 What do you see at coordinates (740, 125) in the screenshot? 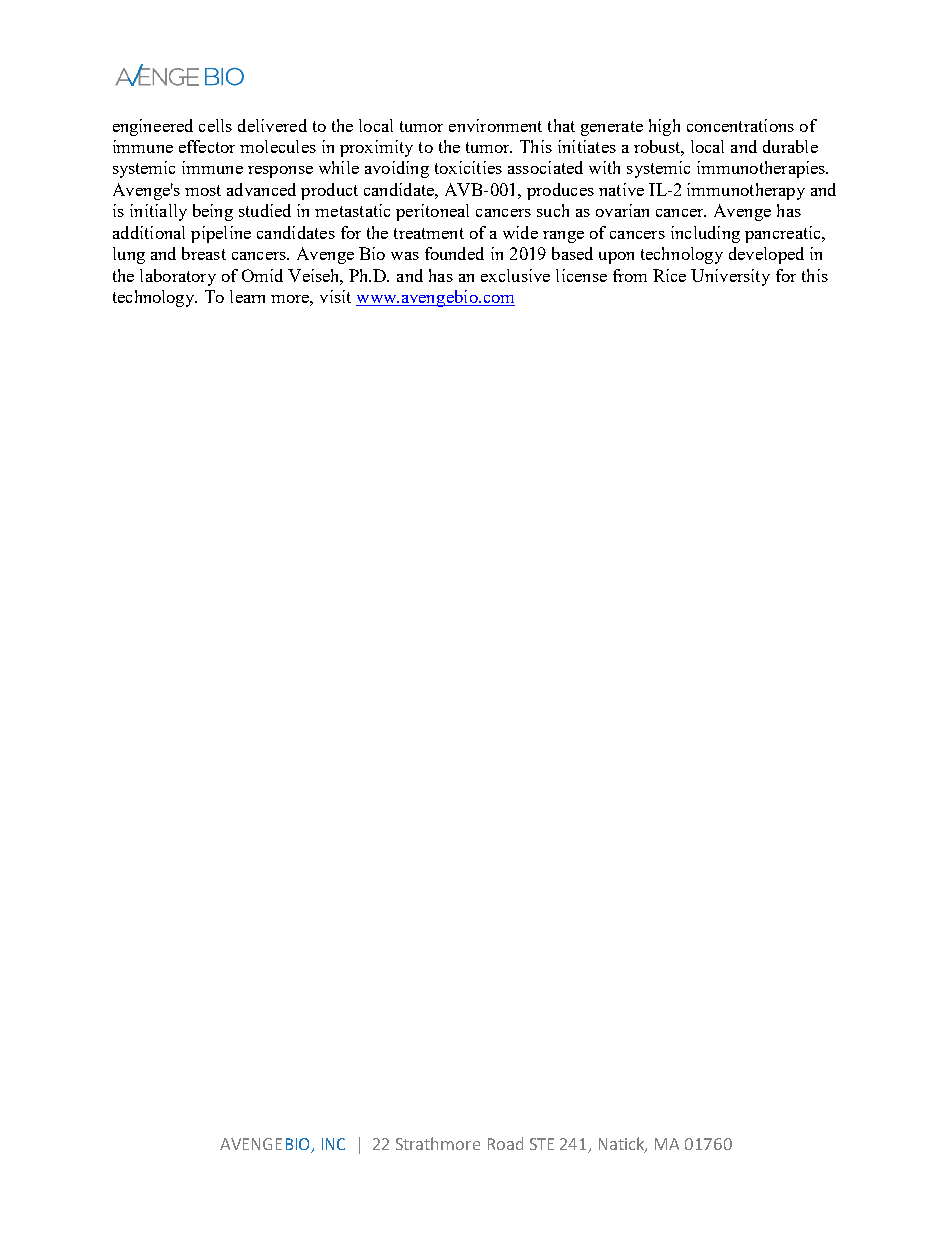
I see `concentrations` at bounding box center [740, 125].
